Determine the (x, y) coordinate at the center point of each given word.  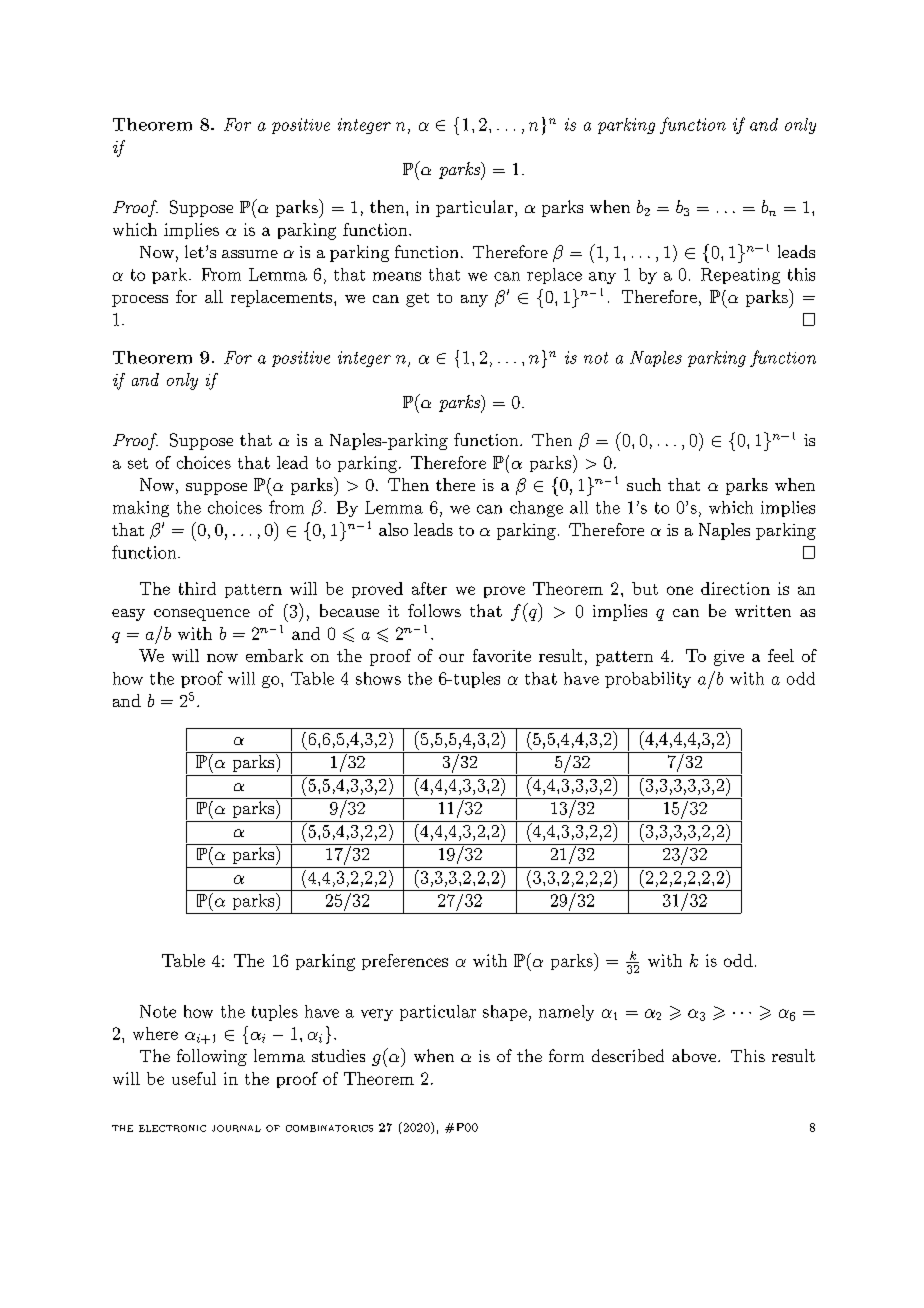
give (729, 658)
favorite (502, 655)
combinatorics (329, 1128)
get (417, 300)
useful (194, 1078)
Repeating (740, 276)
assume (250, 254)
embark (274, 655)
